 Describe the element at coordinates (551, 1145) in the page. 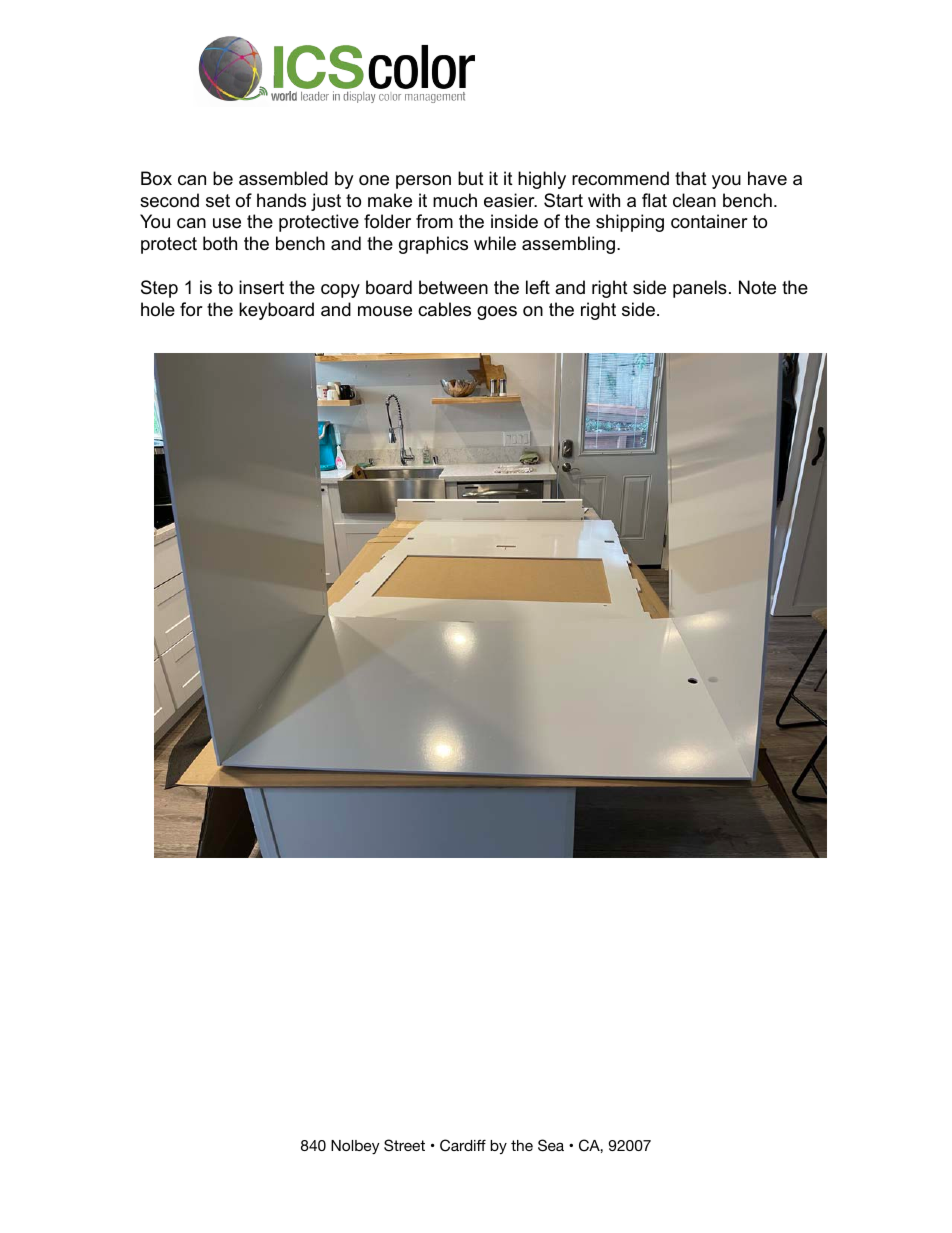

I see `Sea` at that location.
